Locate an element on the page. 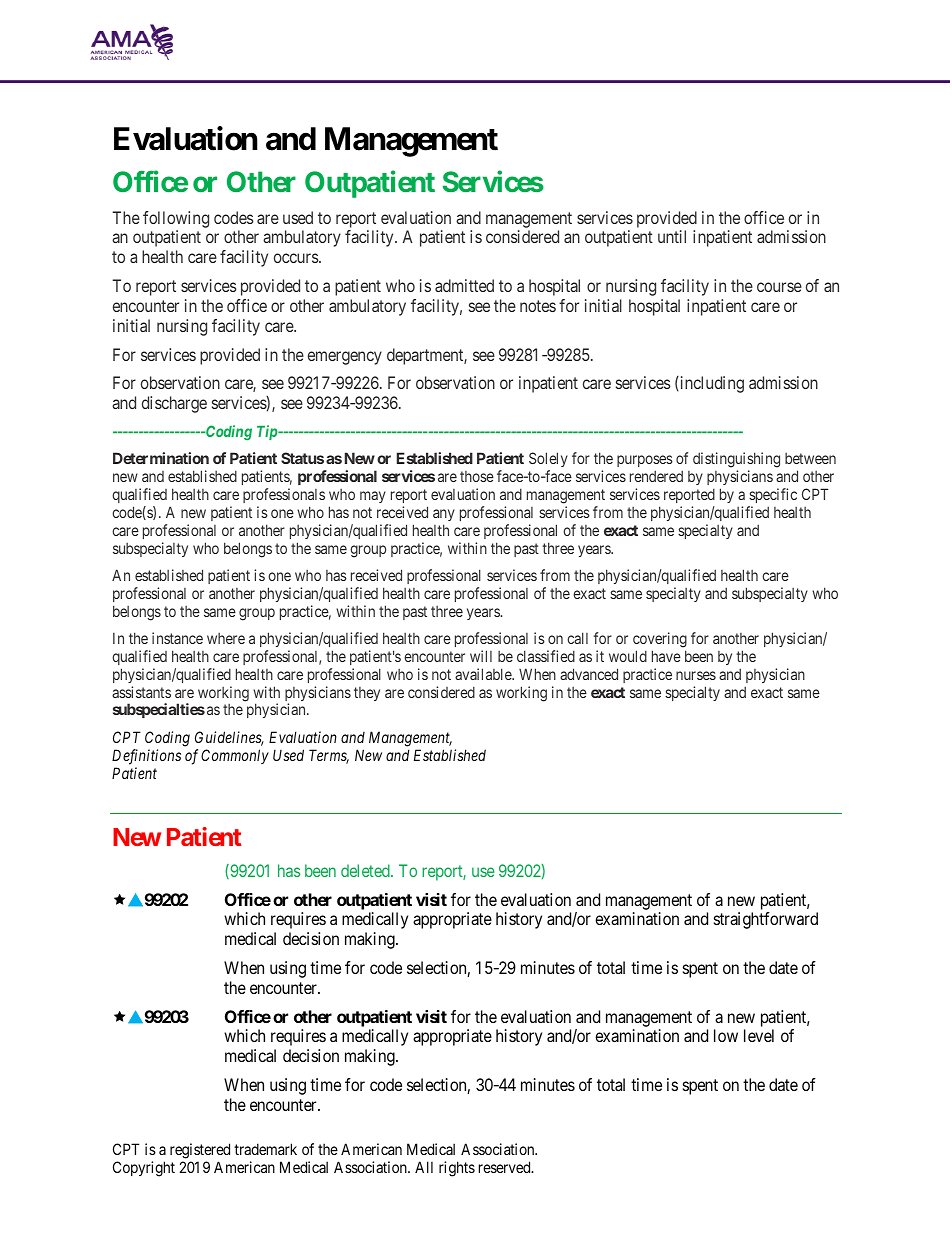  Commonly is located at coordinates (235, 756).
